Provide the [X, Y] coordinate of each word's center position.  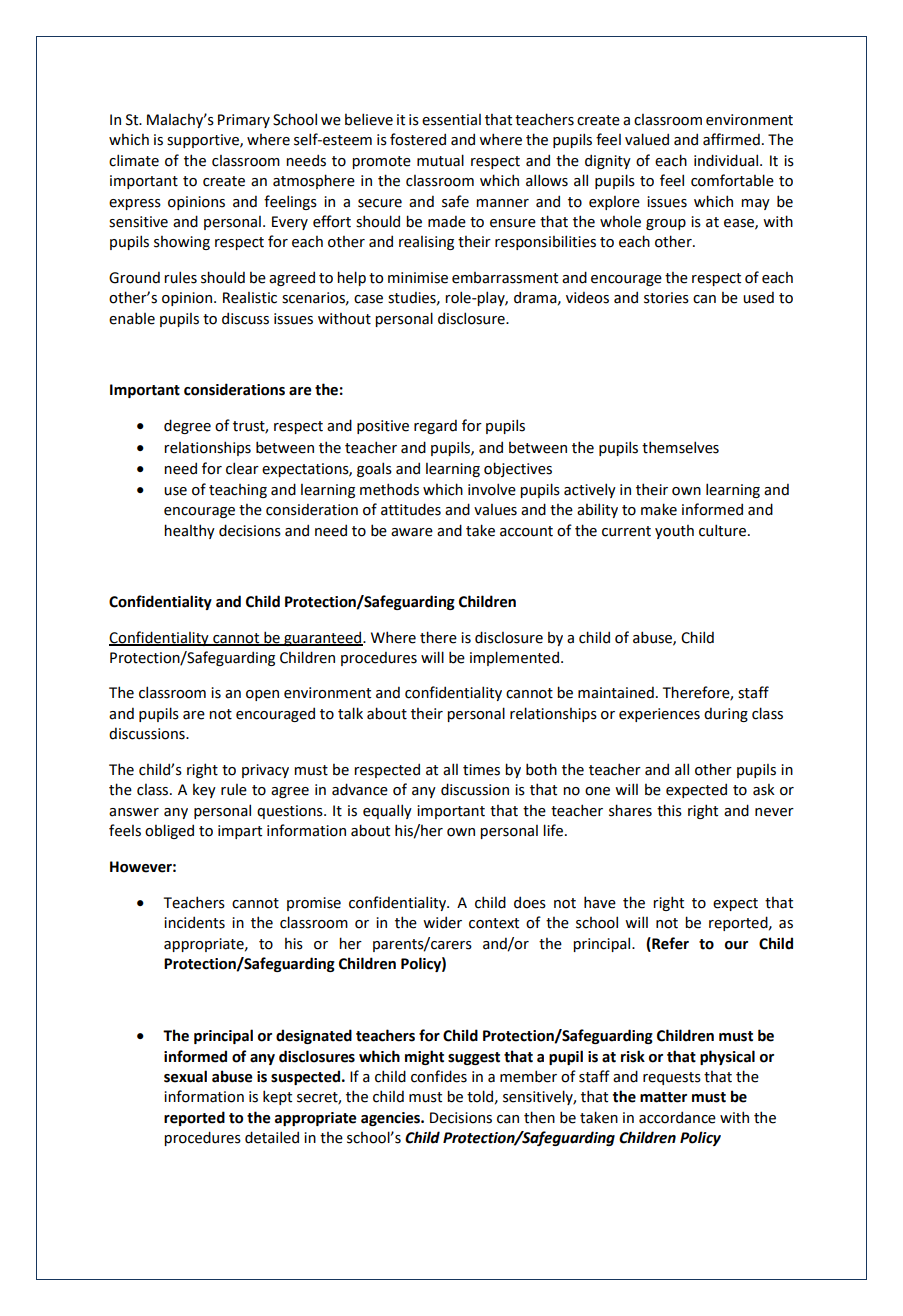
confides [439, 1076]
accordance [677, 1117]
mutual [440, 160]
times [481, 770]
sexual [185, 1076]
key [204, 791]
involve [492, 489]
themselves [680, 447]
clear [242, 468]
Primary [244, 121]
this [669, 810]
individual [727, 160]
